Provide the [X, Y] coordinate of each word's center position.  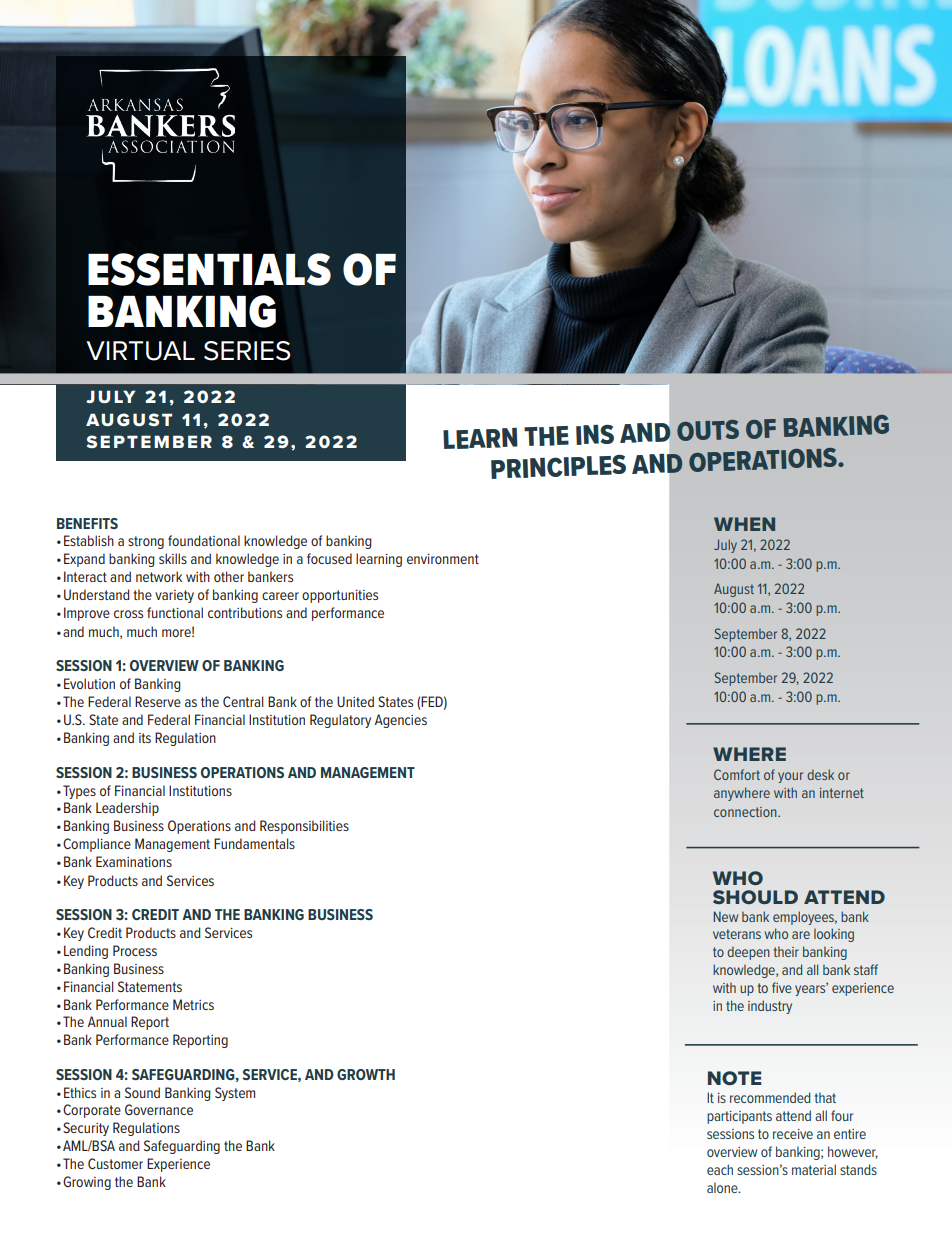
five [782, 987]
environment [443, 559]
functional [175, 612]
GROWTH [366, 1074]
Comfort [737, 774]
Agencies [401, 721]
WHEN [744, 524]
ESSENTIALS [209, 269]
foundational [204, 540]
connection [746, 812]
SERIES [247, 351]
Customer [115, 1163]
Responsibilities [304, 827]
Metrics [193, 1004]
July [725, 546]
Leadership [127, 809]
